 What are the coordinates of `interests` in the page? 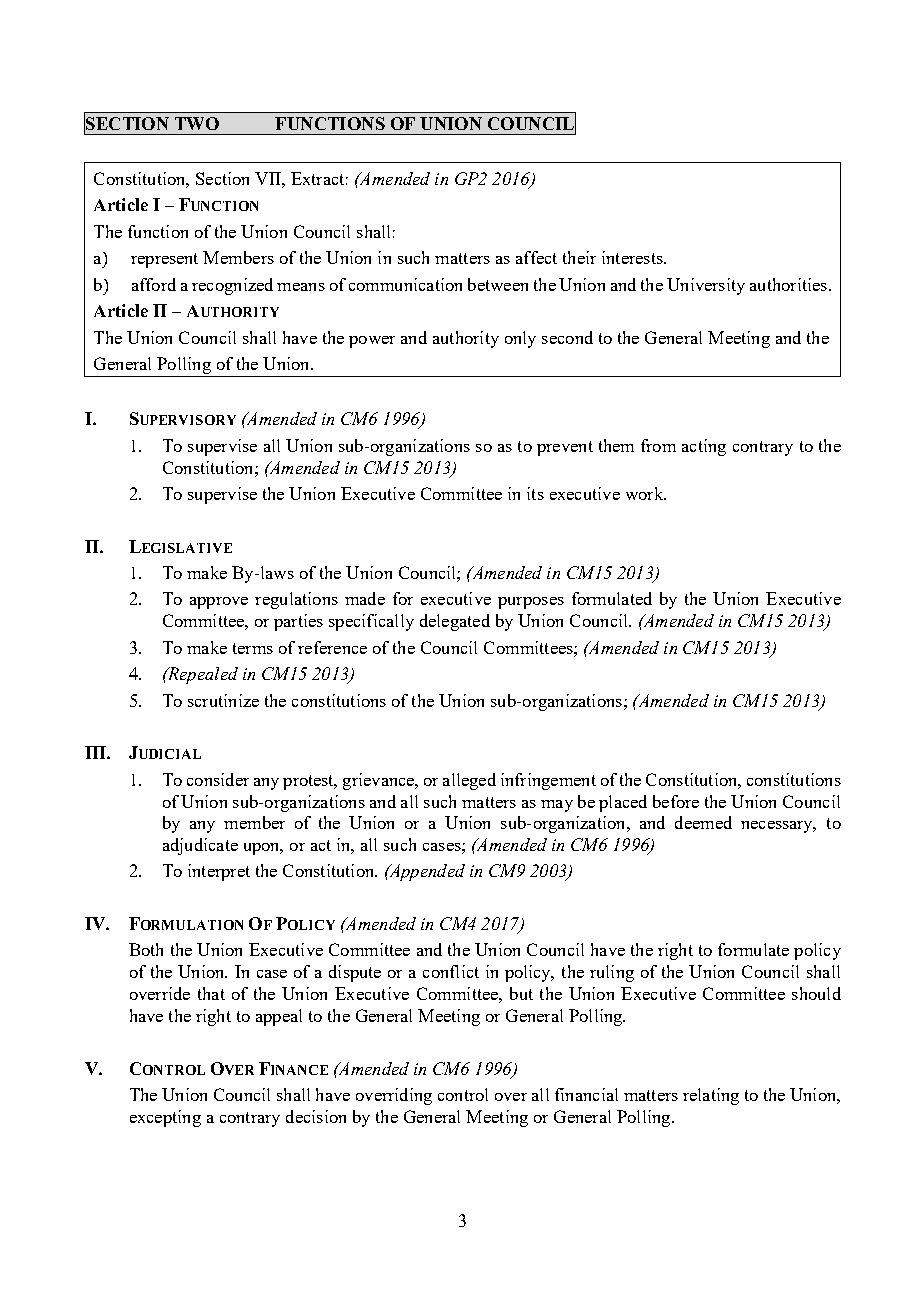 It's located at (633, 257).
